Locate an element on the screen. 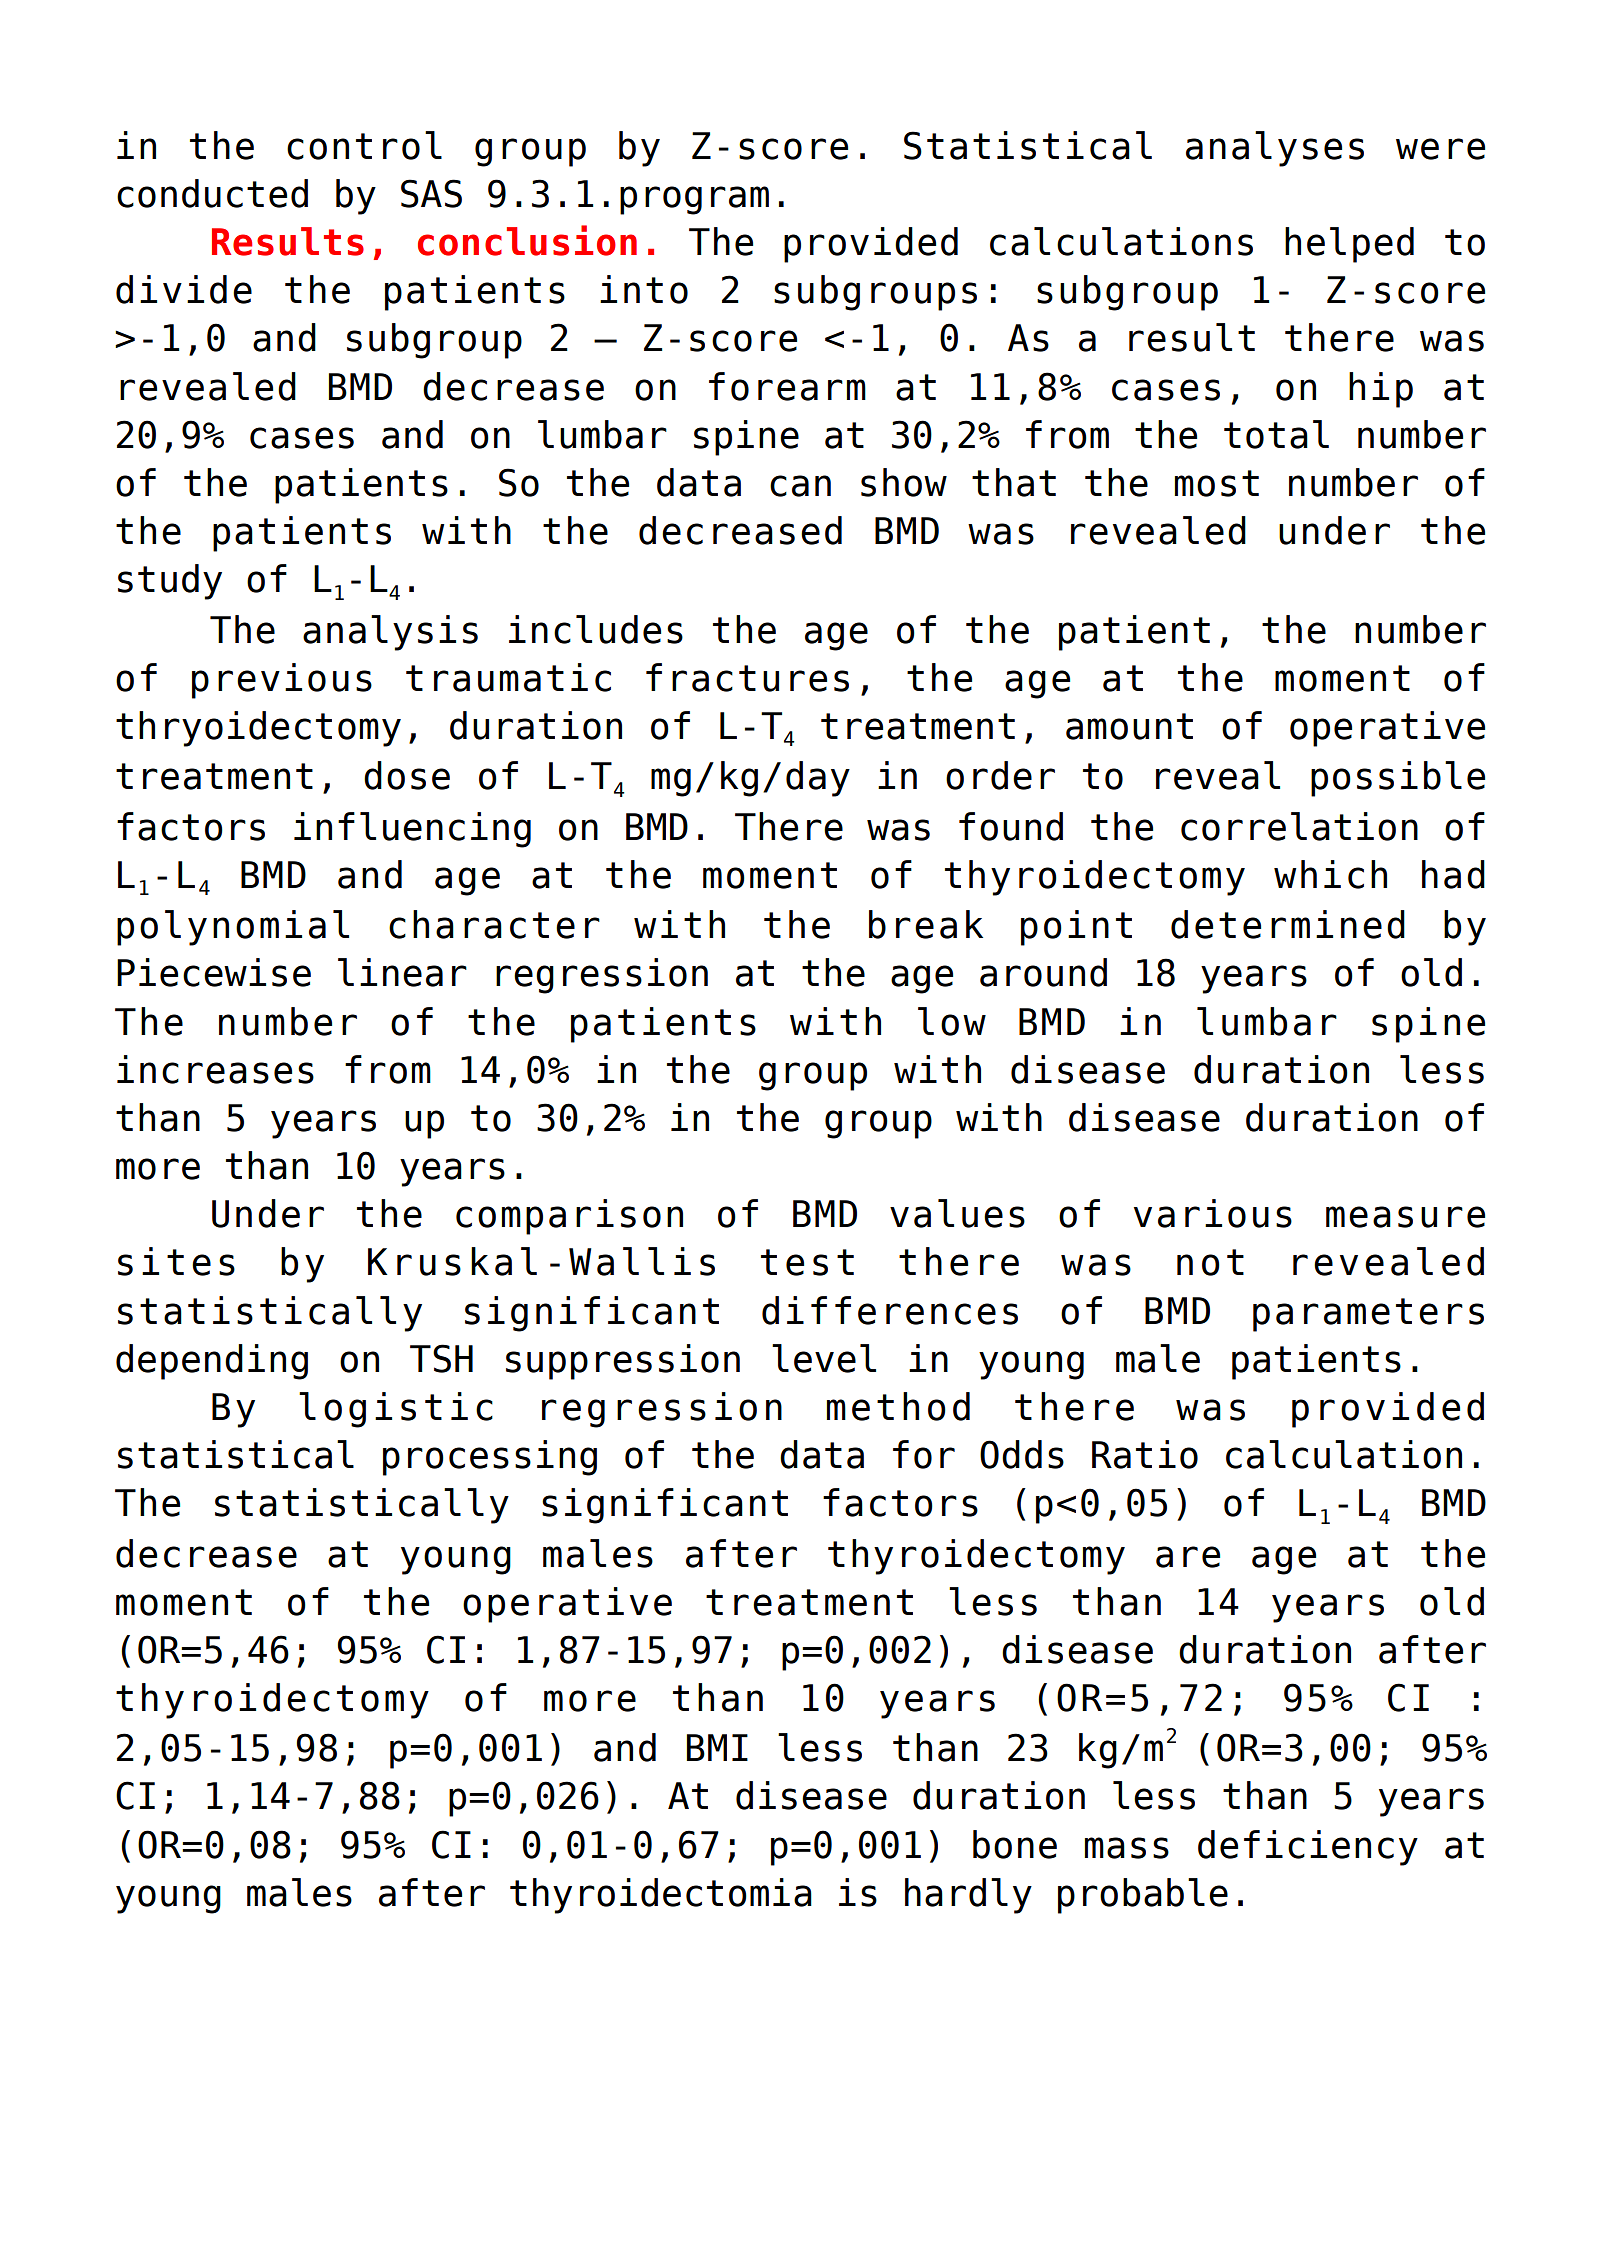  hardly is located at coordinates (968, 1896).
